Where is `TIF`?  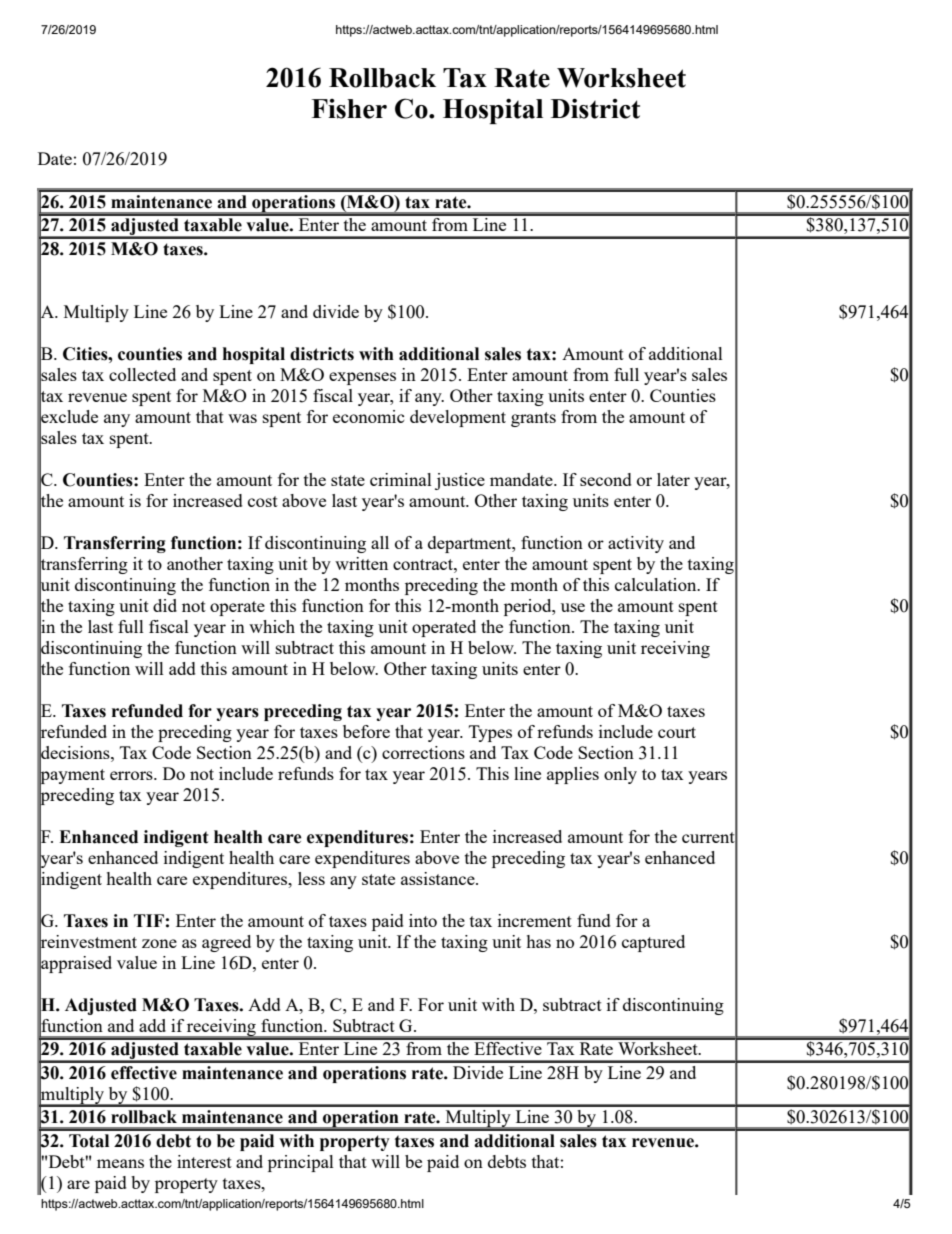 TIF is located at coordinates (149, 920).
